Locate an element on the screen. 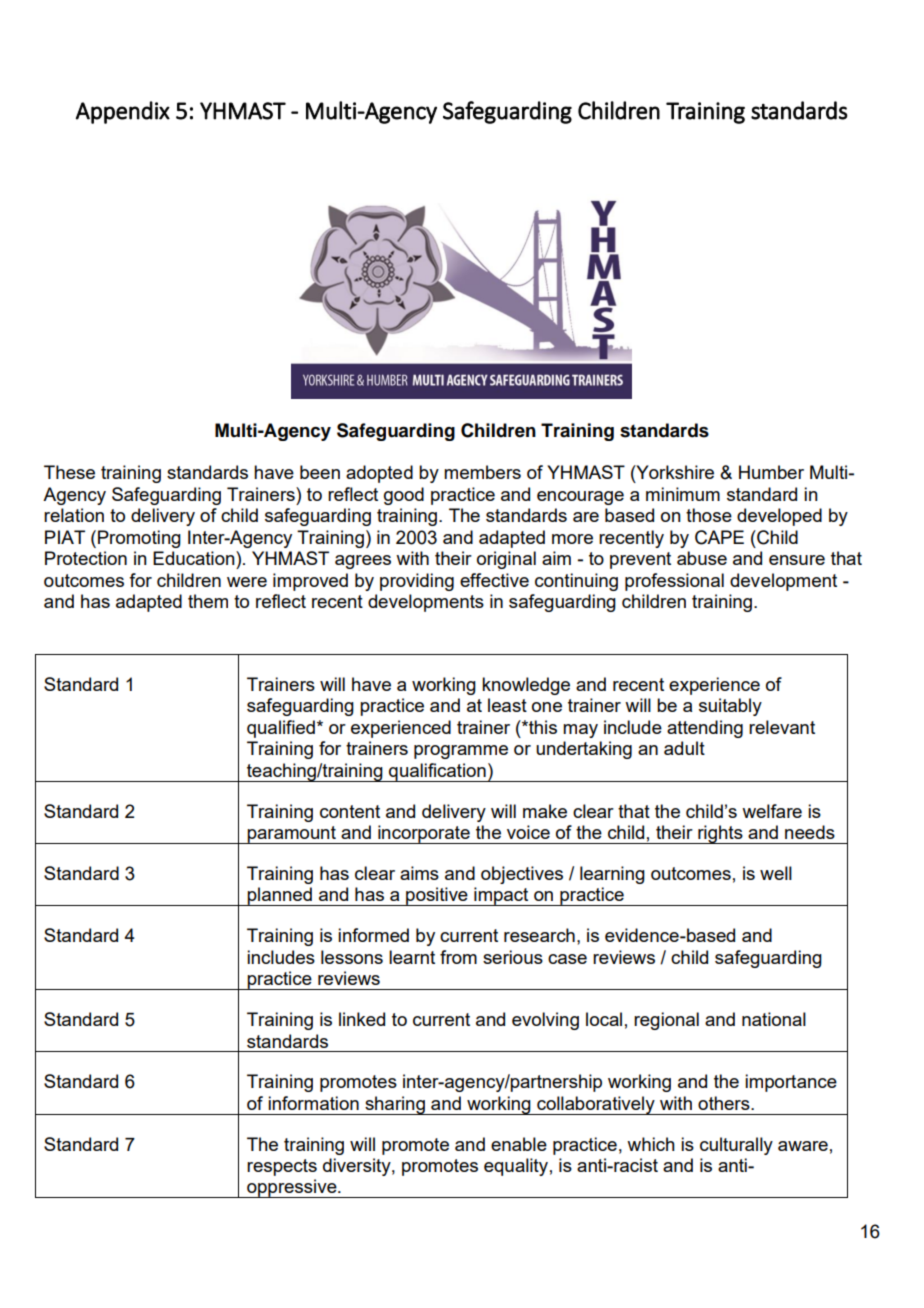 This screenshot has height=1308, width=924. them is located at coordinates (208, 601).
